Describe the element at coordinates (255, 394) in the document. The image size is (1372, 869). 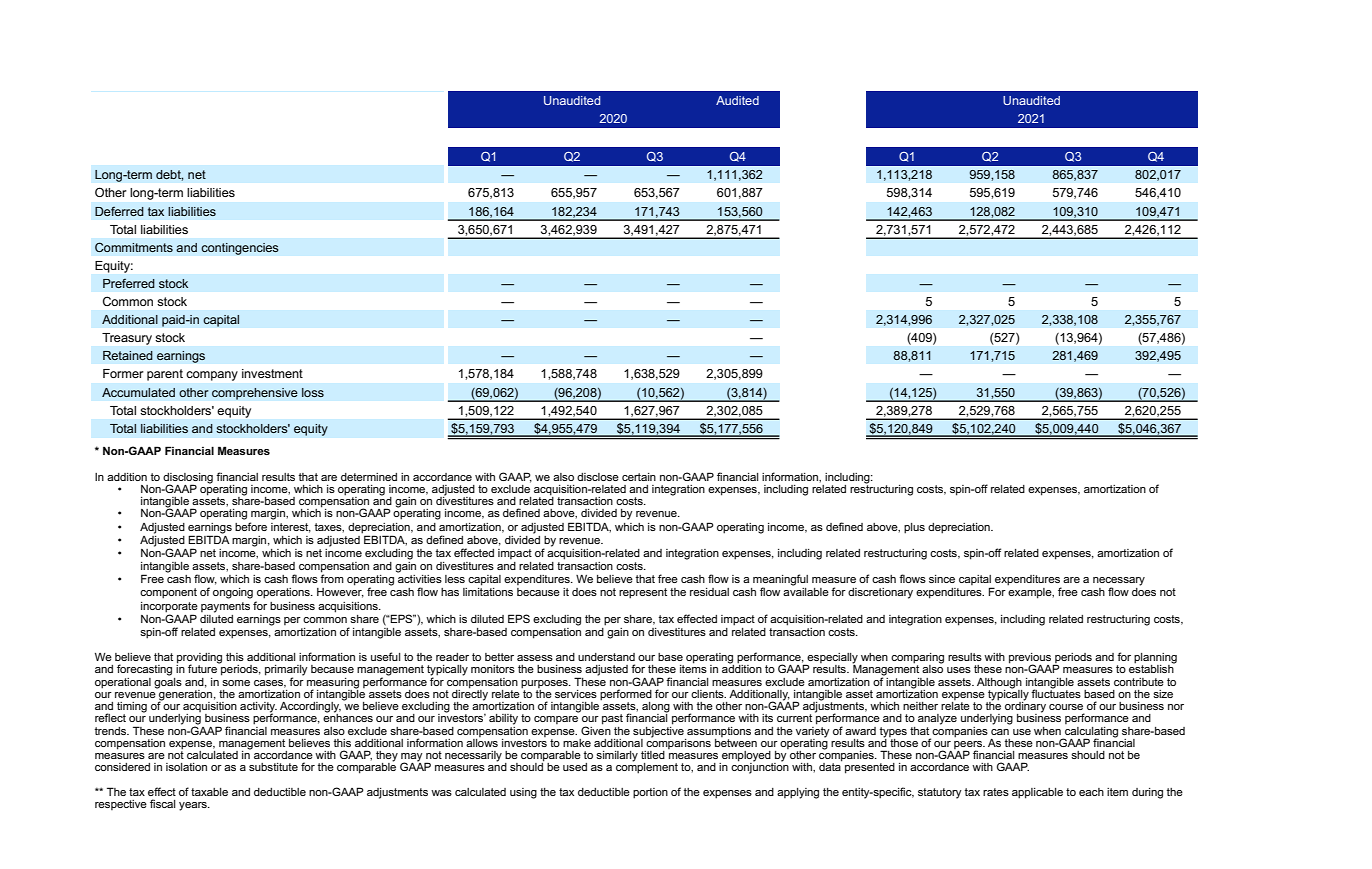
I see `comprehensive` at that location.
